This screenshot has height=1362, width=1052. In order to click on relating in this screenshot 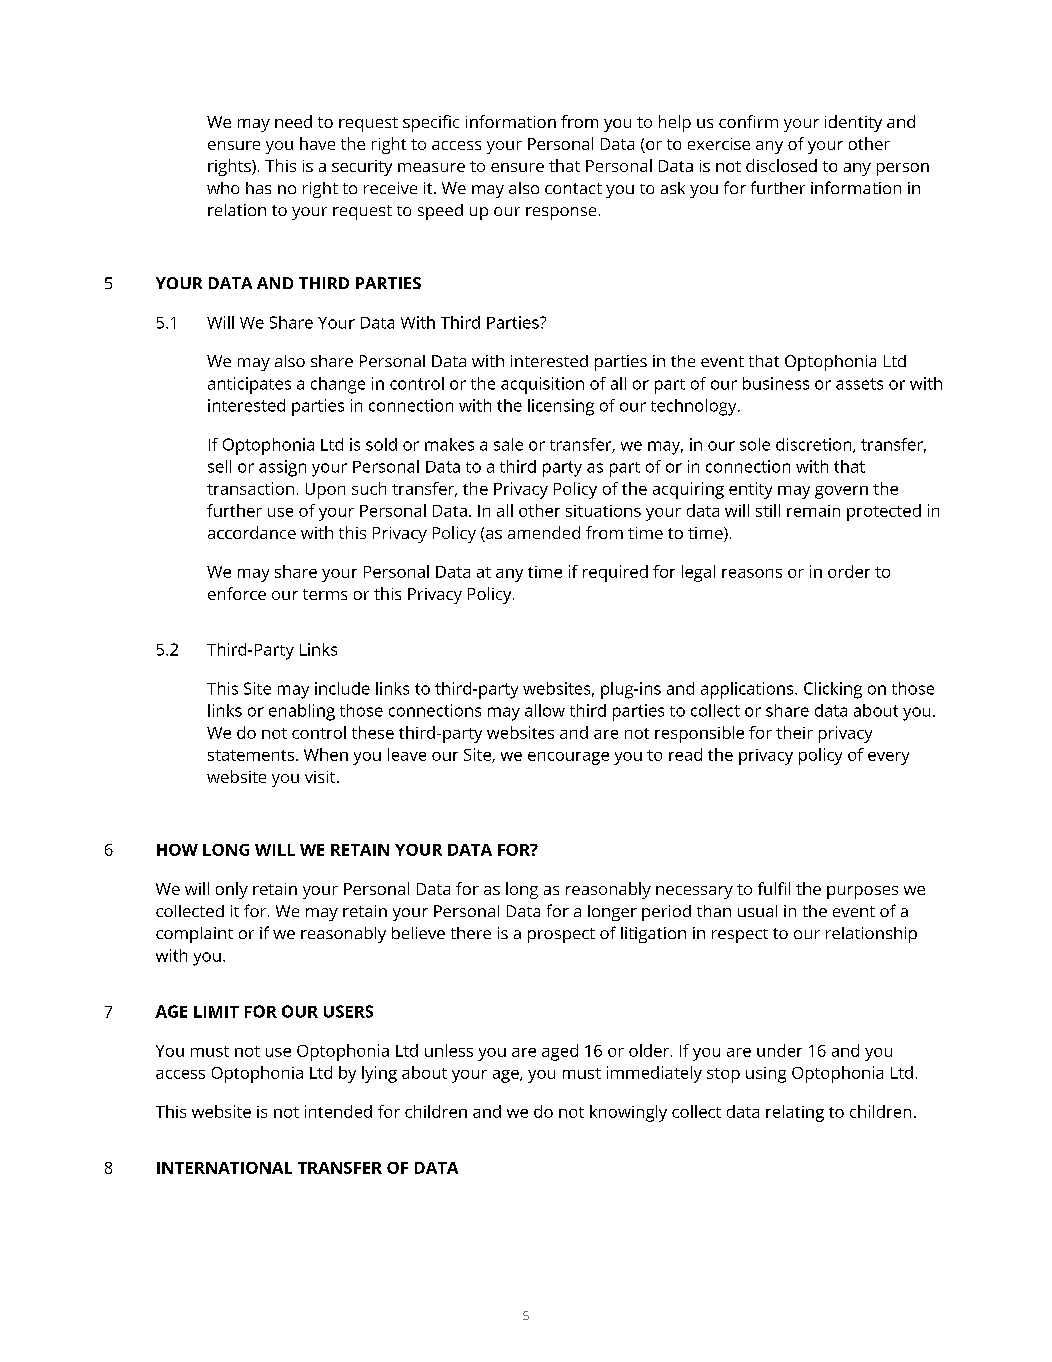, I will do `click(795, 1113)`.
